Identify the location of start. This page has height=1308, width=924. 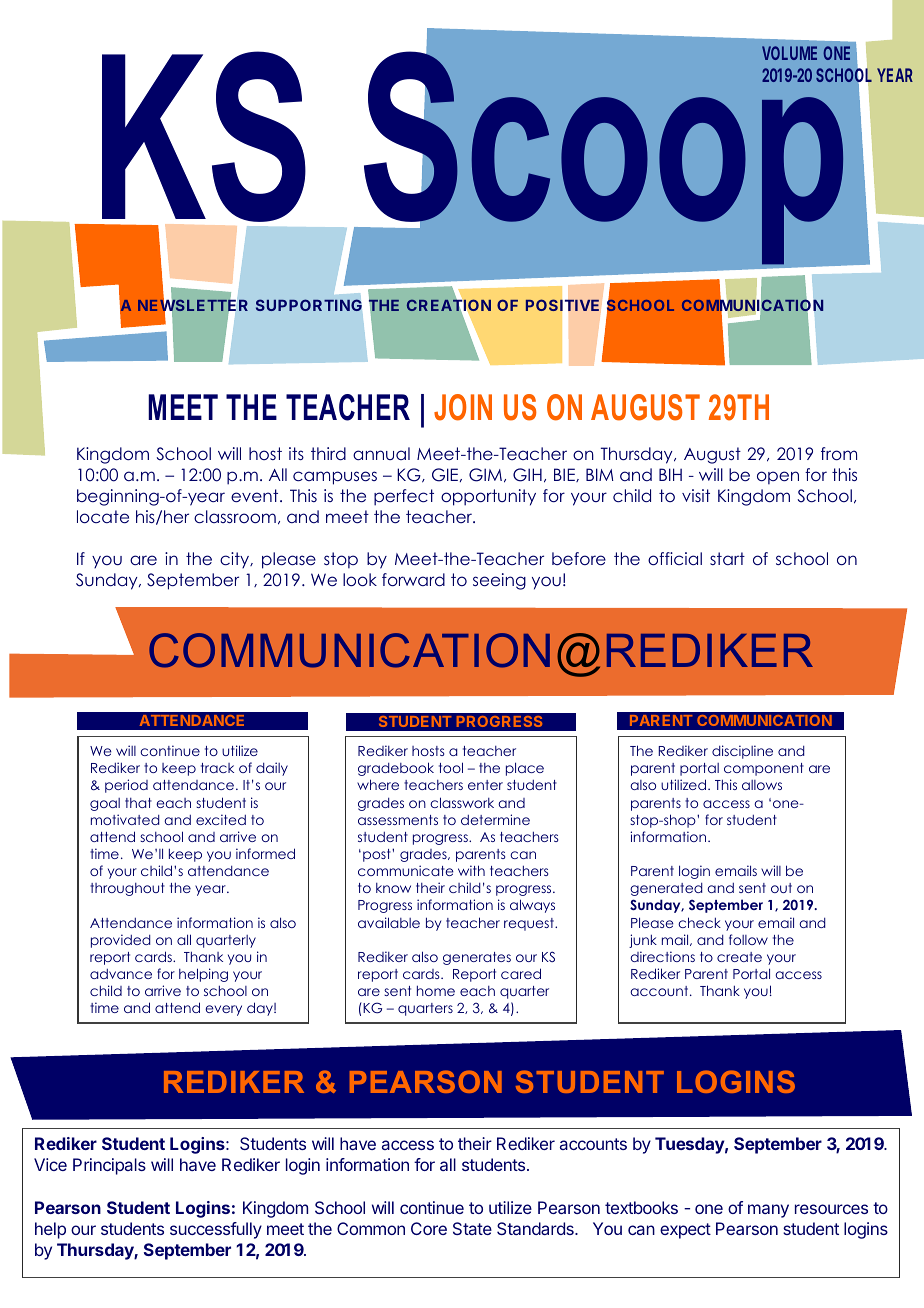
(727, 558).
